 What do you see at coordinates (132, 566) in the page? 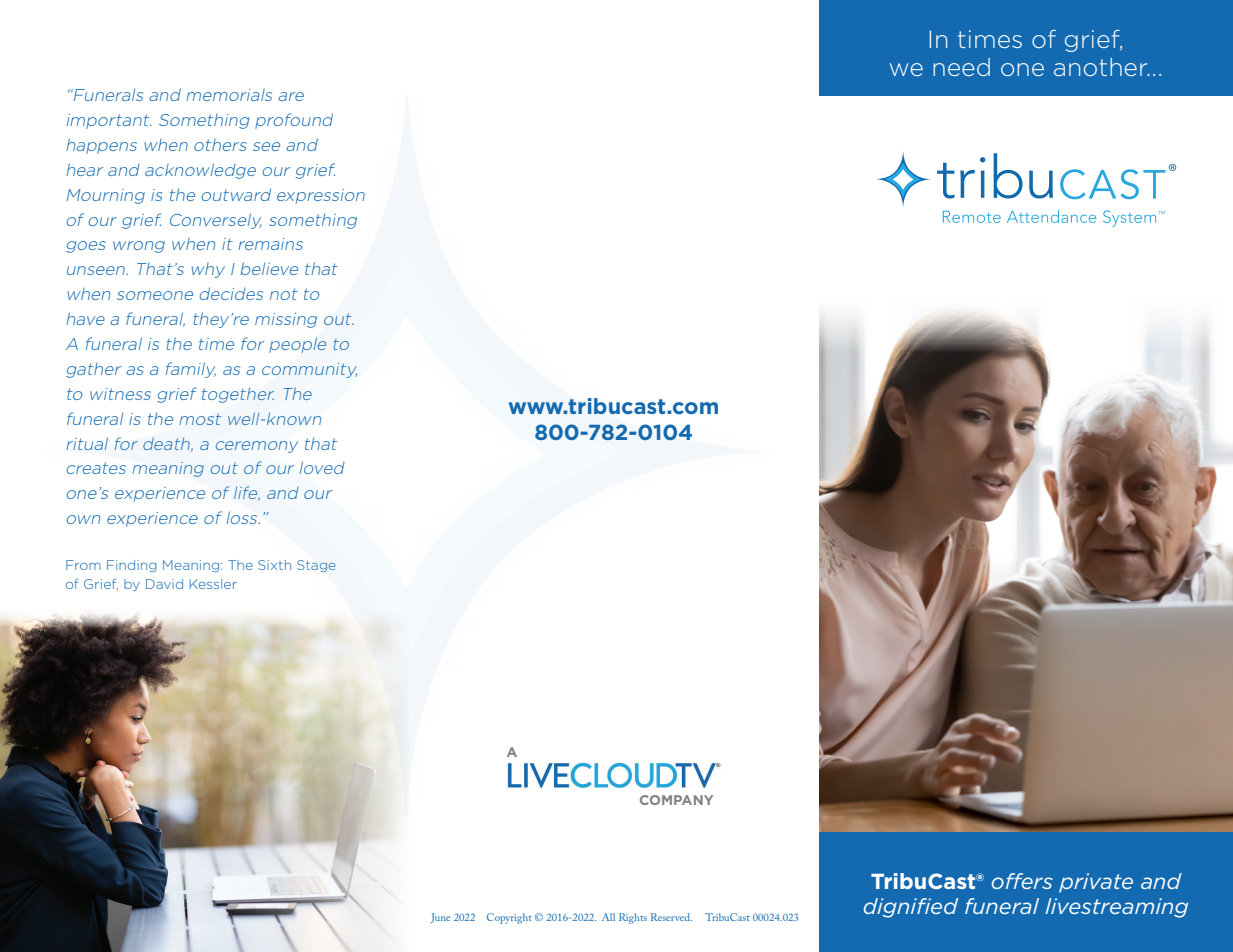
I see `Finding` at bounding box center [132, 566].
